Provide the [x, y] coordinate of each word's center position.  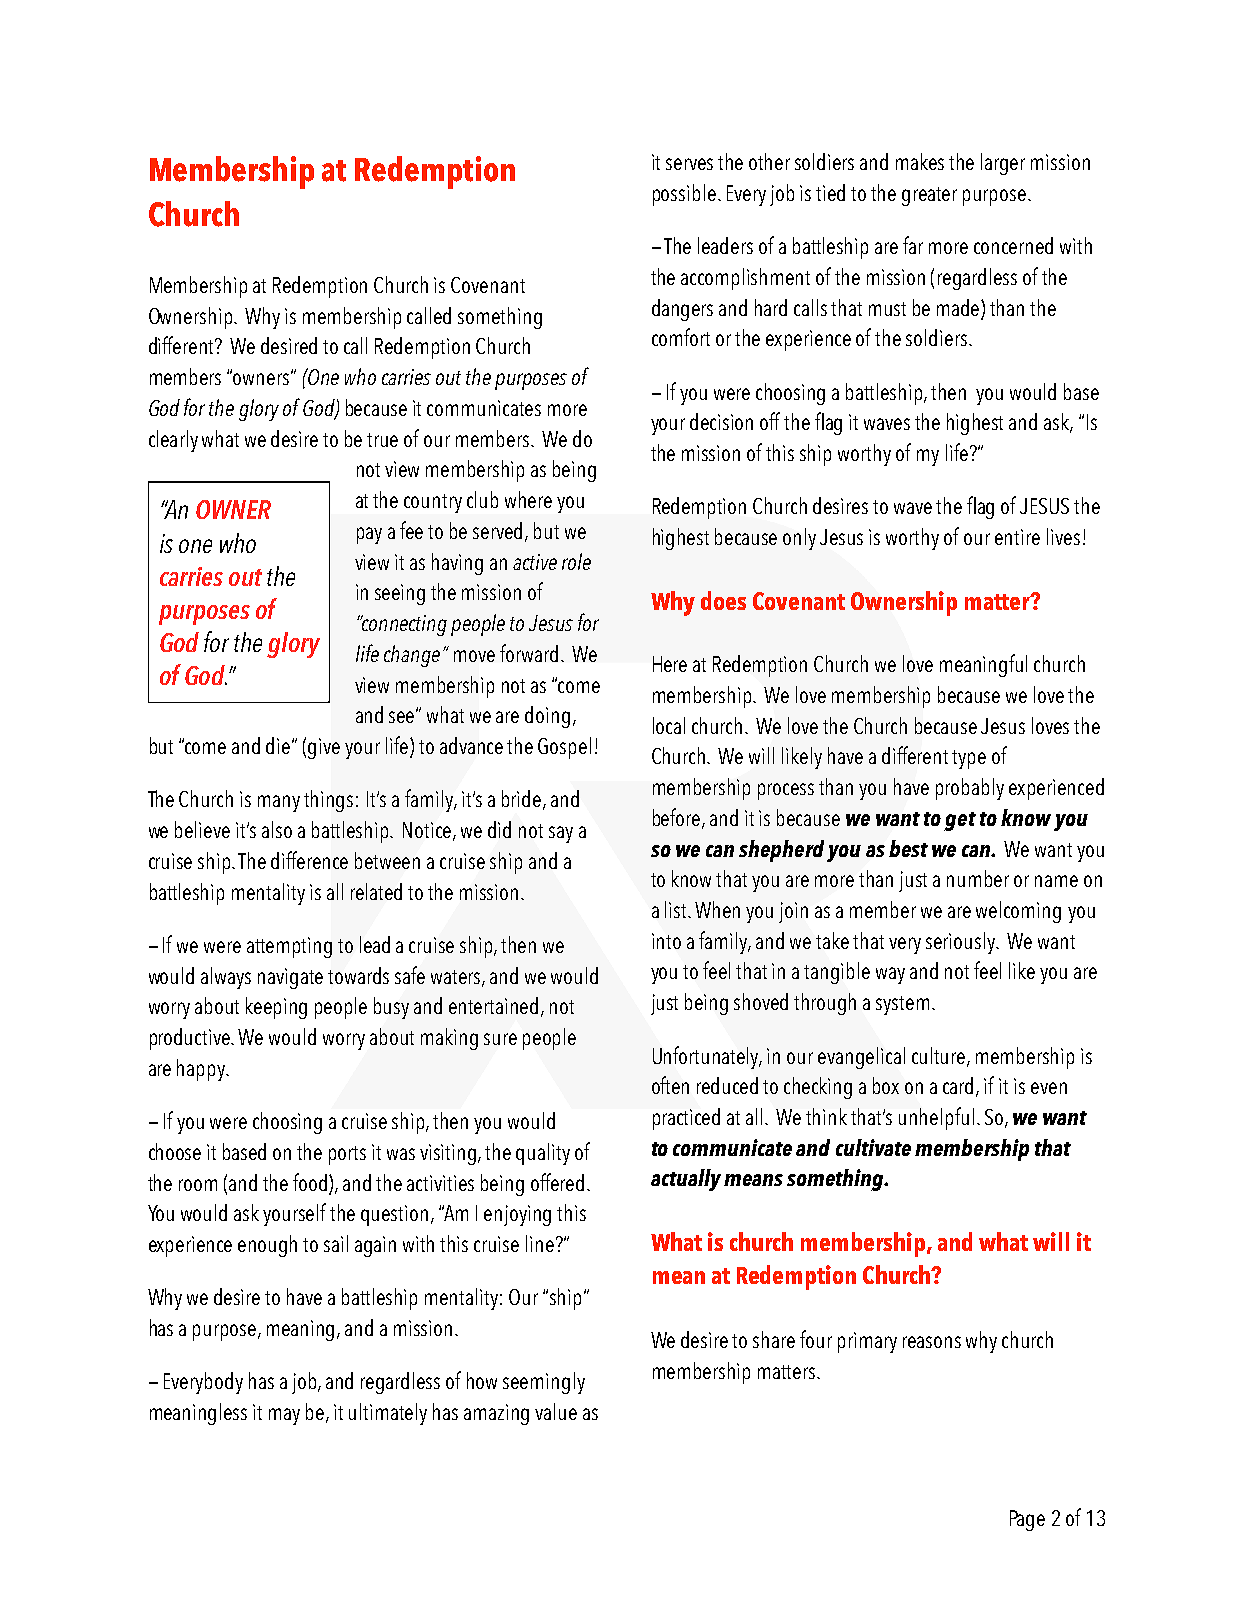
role [576, 561]
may [284, 1416]
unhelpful [936, 1118]
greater [929, 196]
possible [684, 195]
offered [557, 1182]
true [382, 440]
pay [369, 535]
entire [1017, 537]
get [960, 821]
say [561, 834]
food [311, 1182]
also [277, 829]
